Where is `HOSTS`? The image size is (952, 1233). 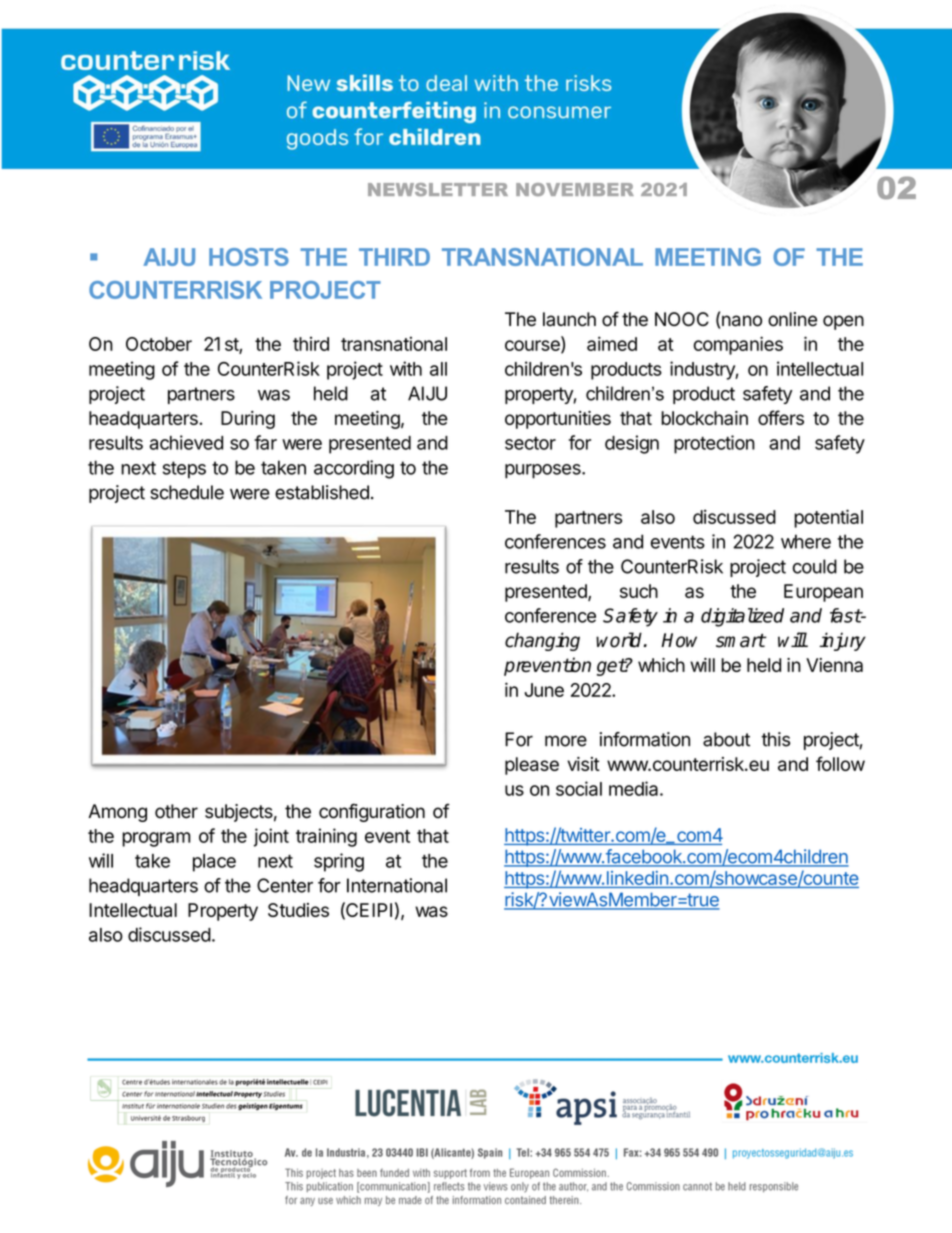
HOSTS is located at coordinates (249, 257).
